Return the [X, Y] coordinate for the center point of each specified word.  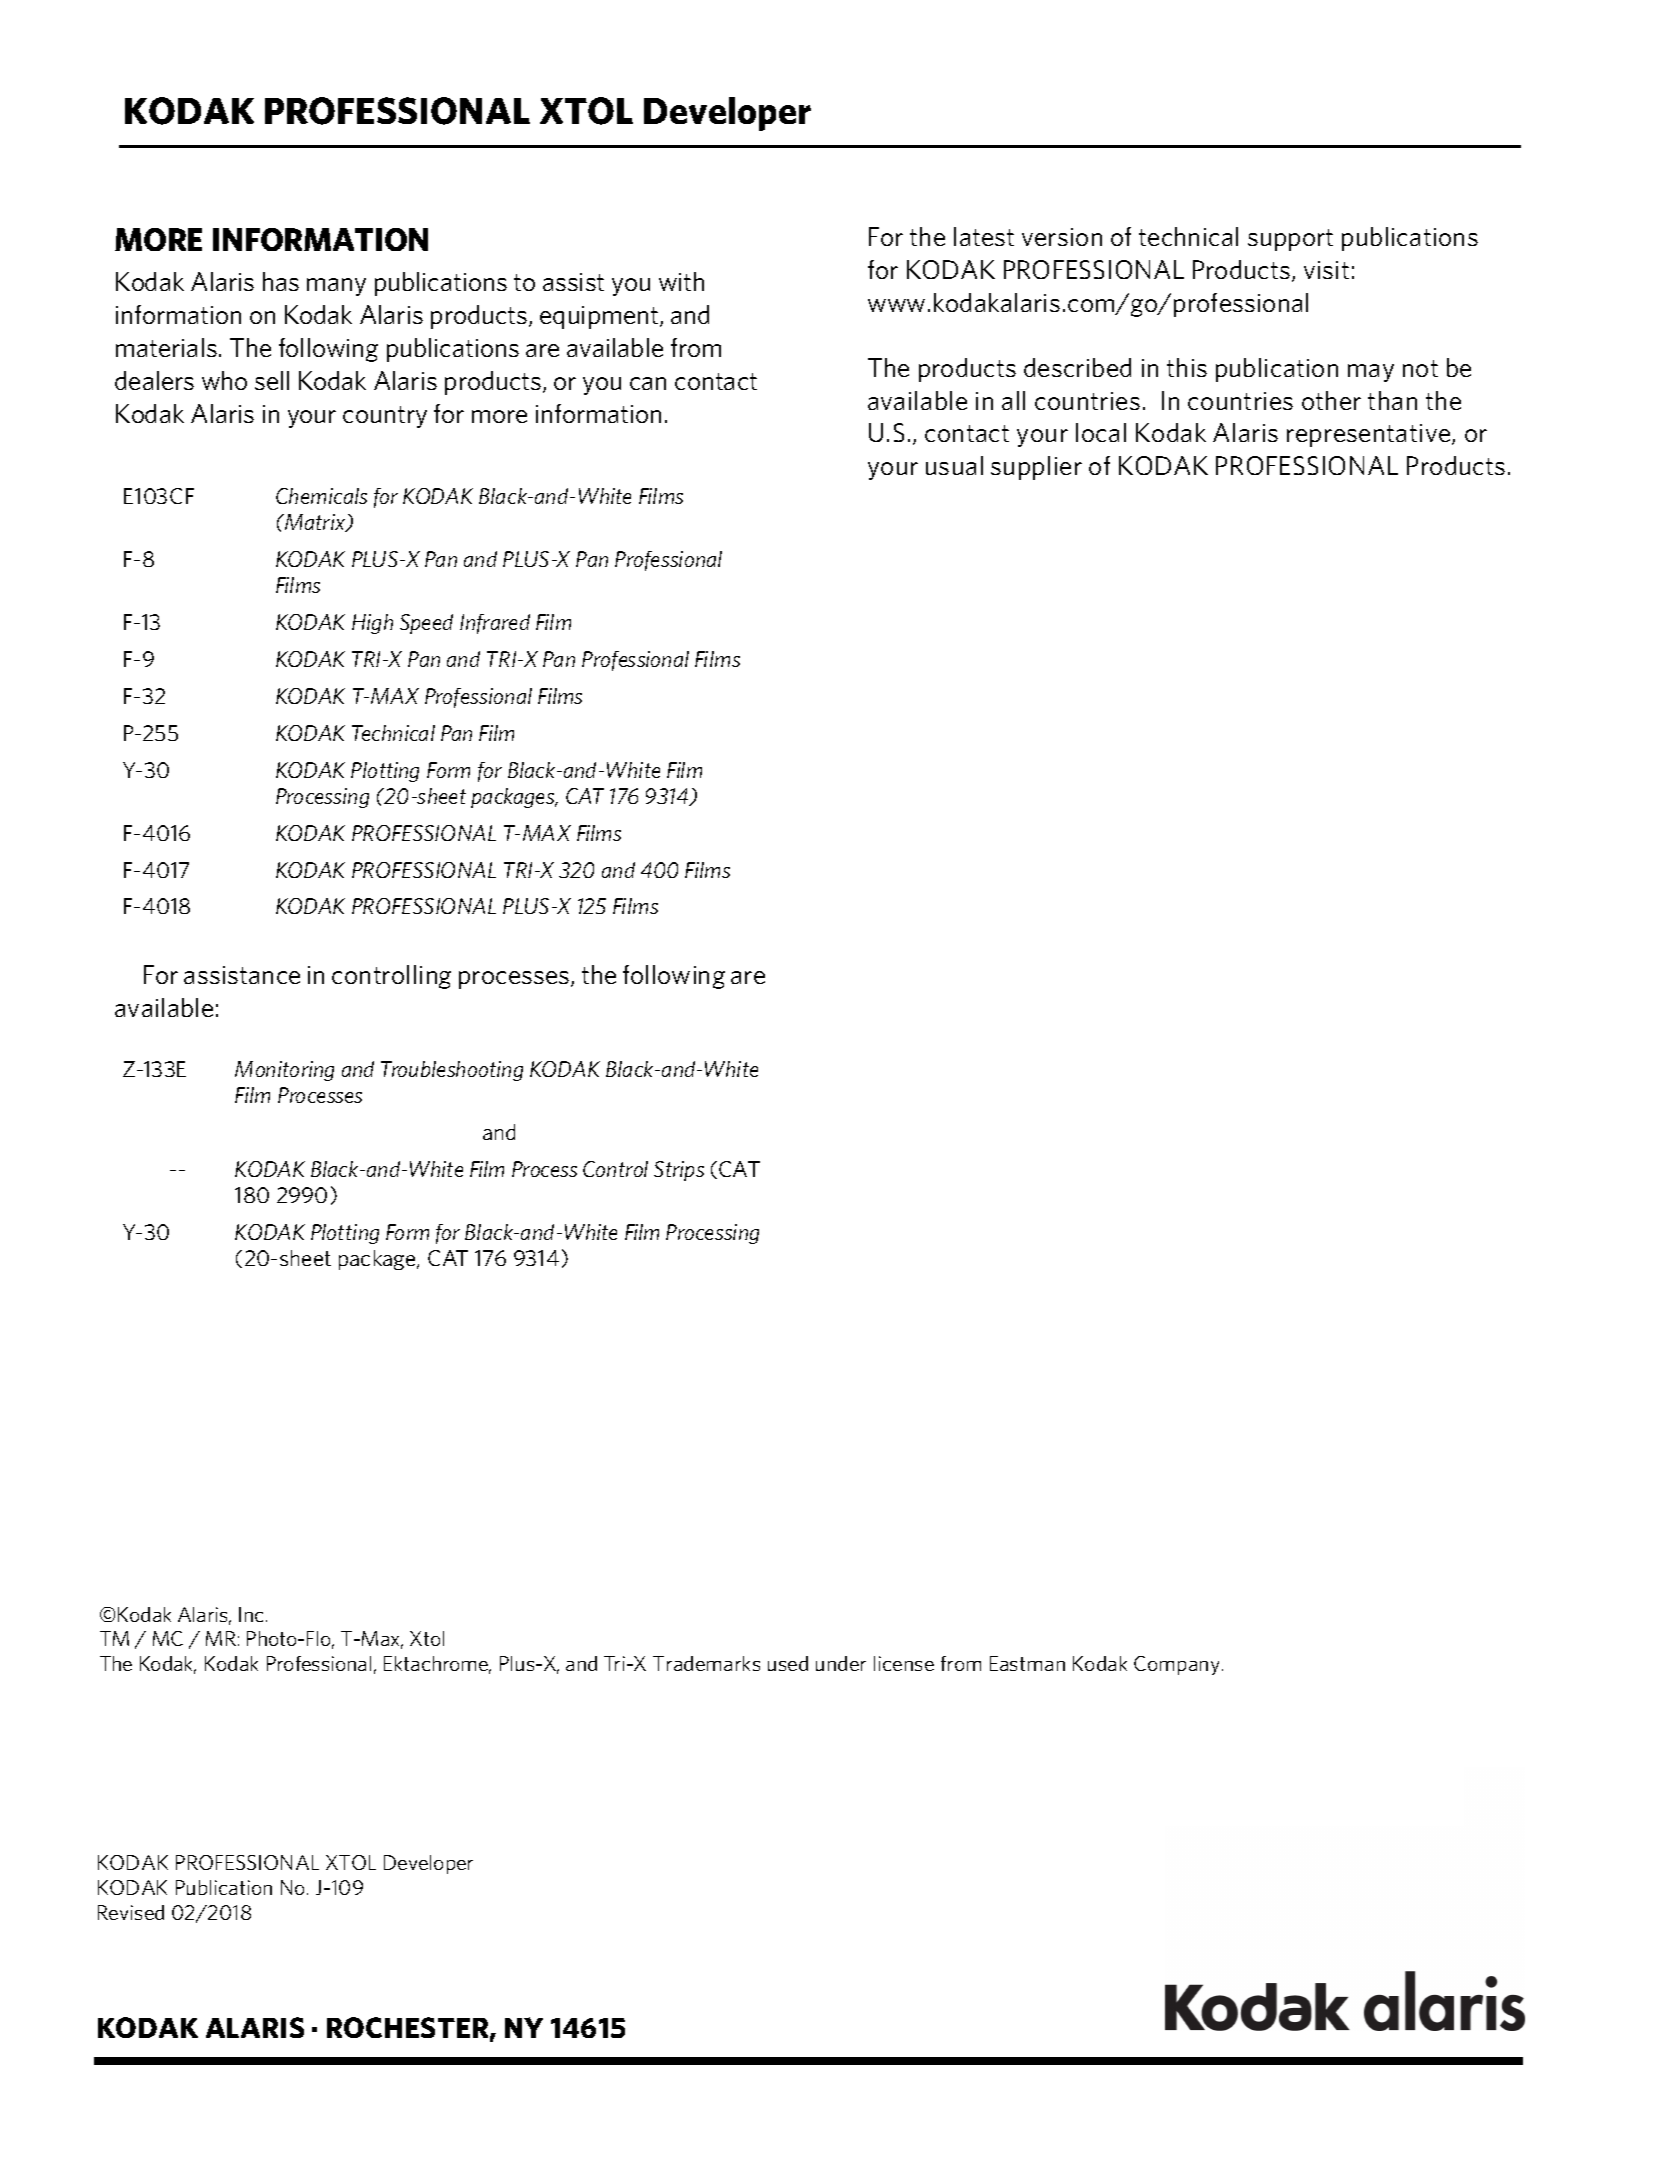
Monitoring [284, 1071]
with [681, 281]
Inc [251, 1614]
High [372, 624]
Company [1176, 1665]
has [281, 281]
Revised [131, 1912]
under [841, 1663]
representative [1370, 435]
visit [1326, 270]
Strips [679, 1171]
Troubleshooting [452, 1071]
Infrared [495, 624]
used [788, 1663]
